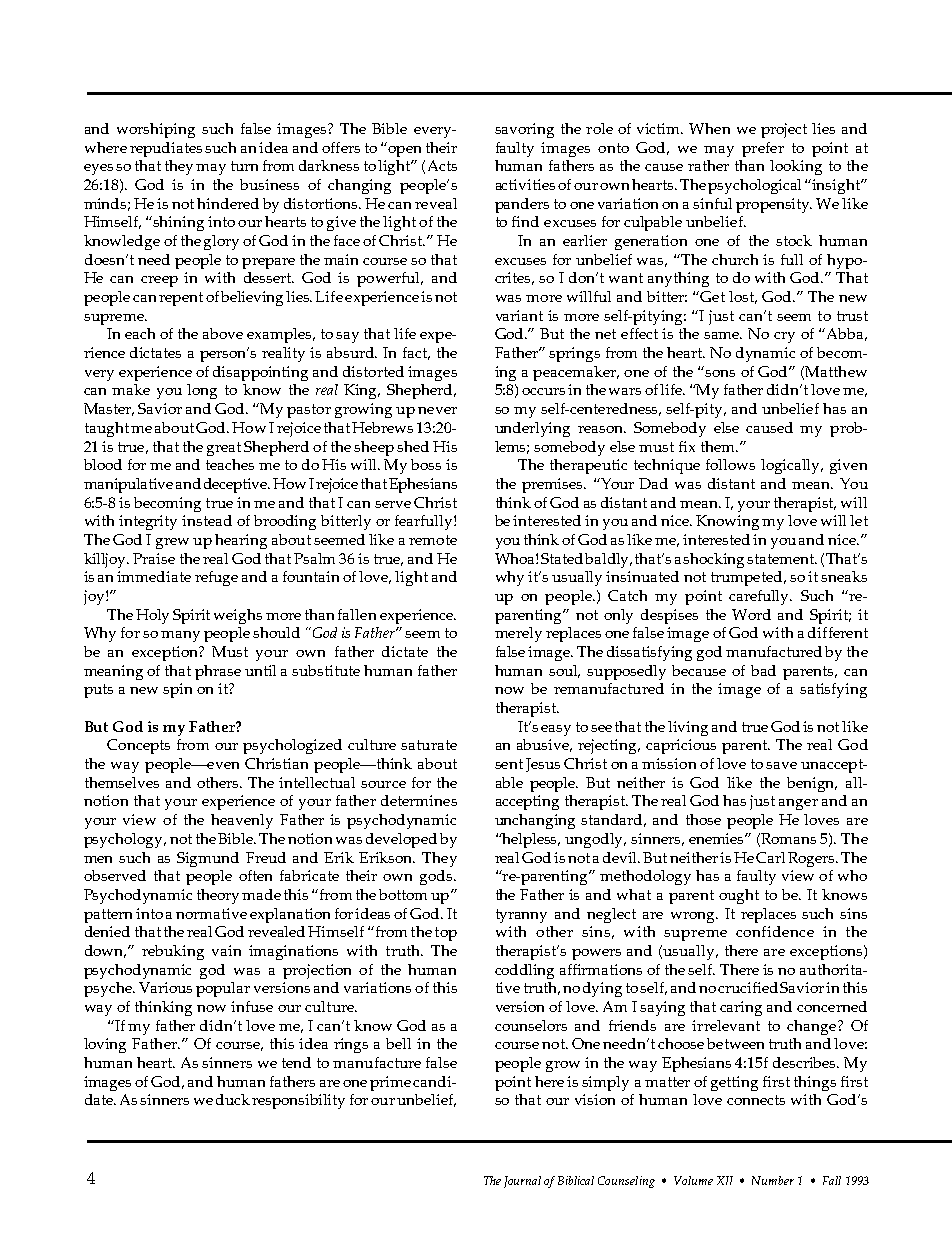 The height and width of the screenshot is (1233, 952). I want to click on duck, so click(233, 1099).
